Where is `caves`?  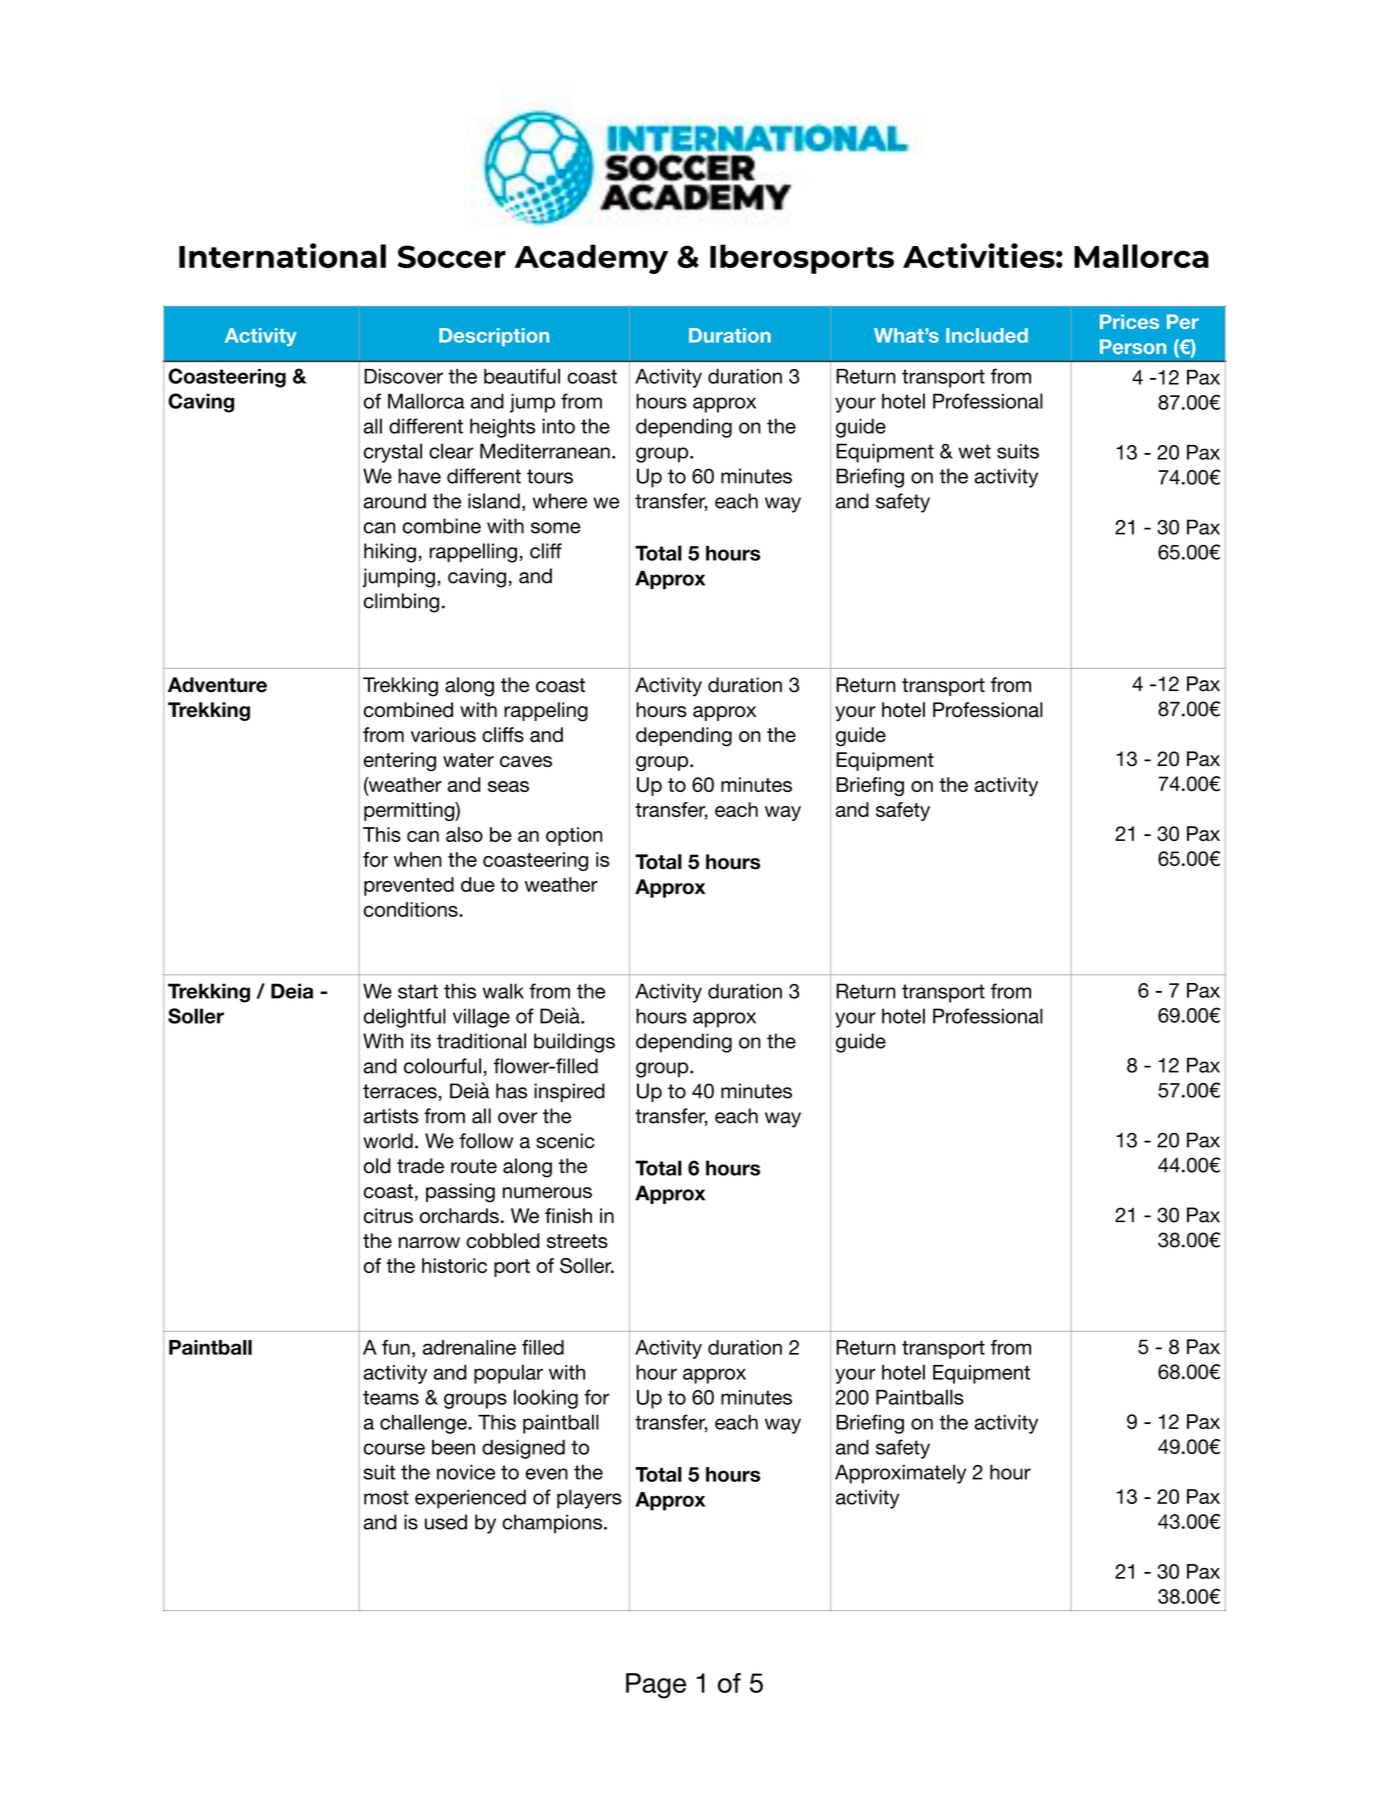
caves is located at coordinates (526, 761).
